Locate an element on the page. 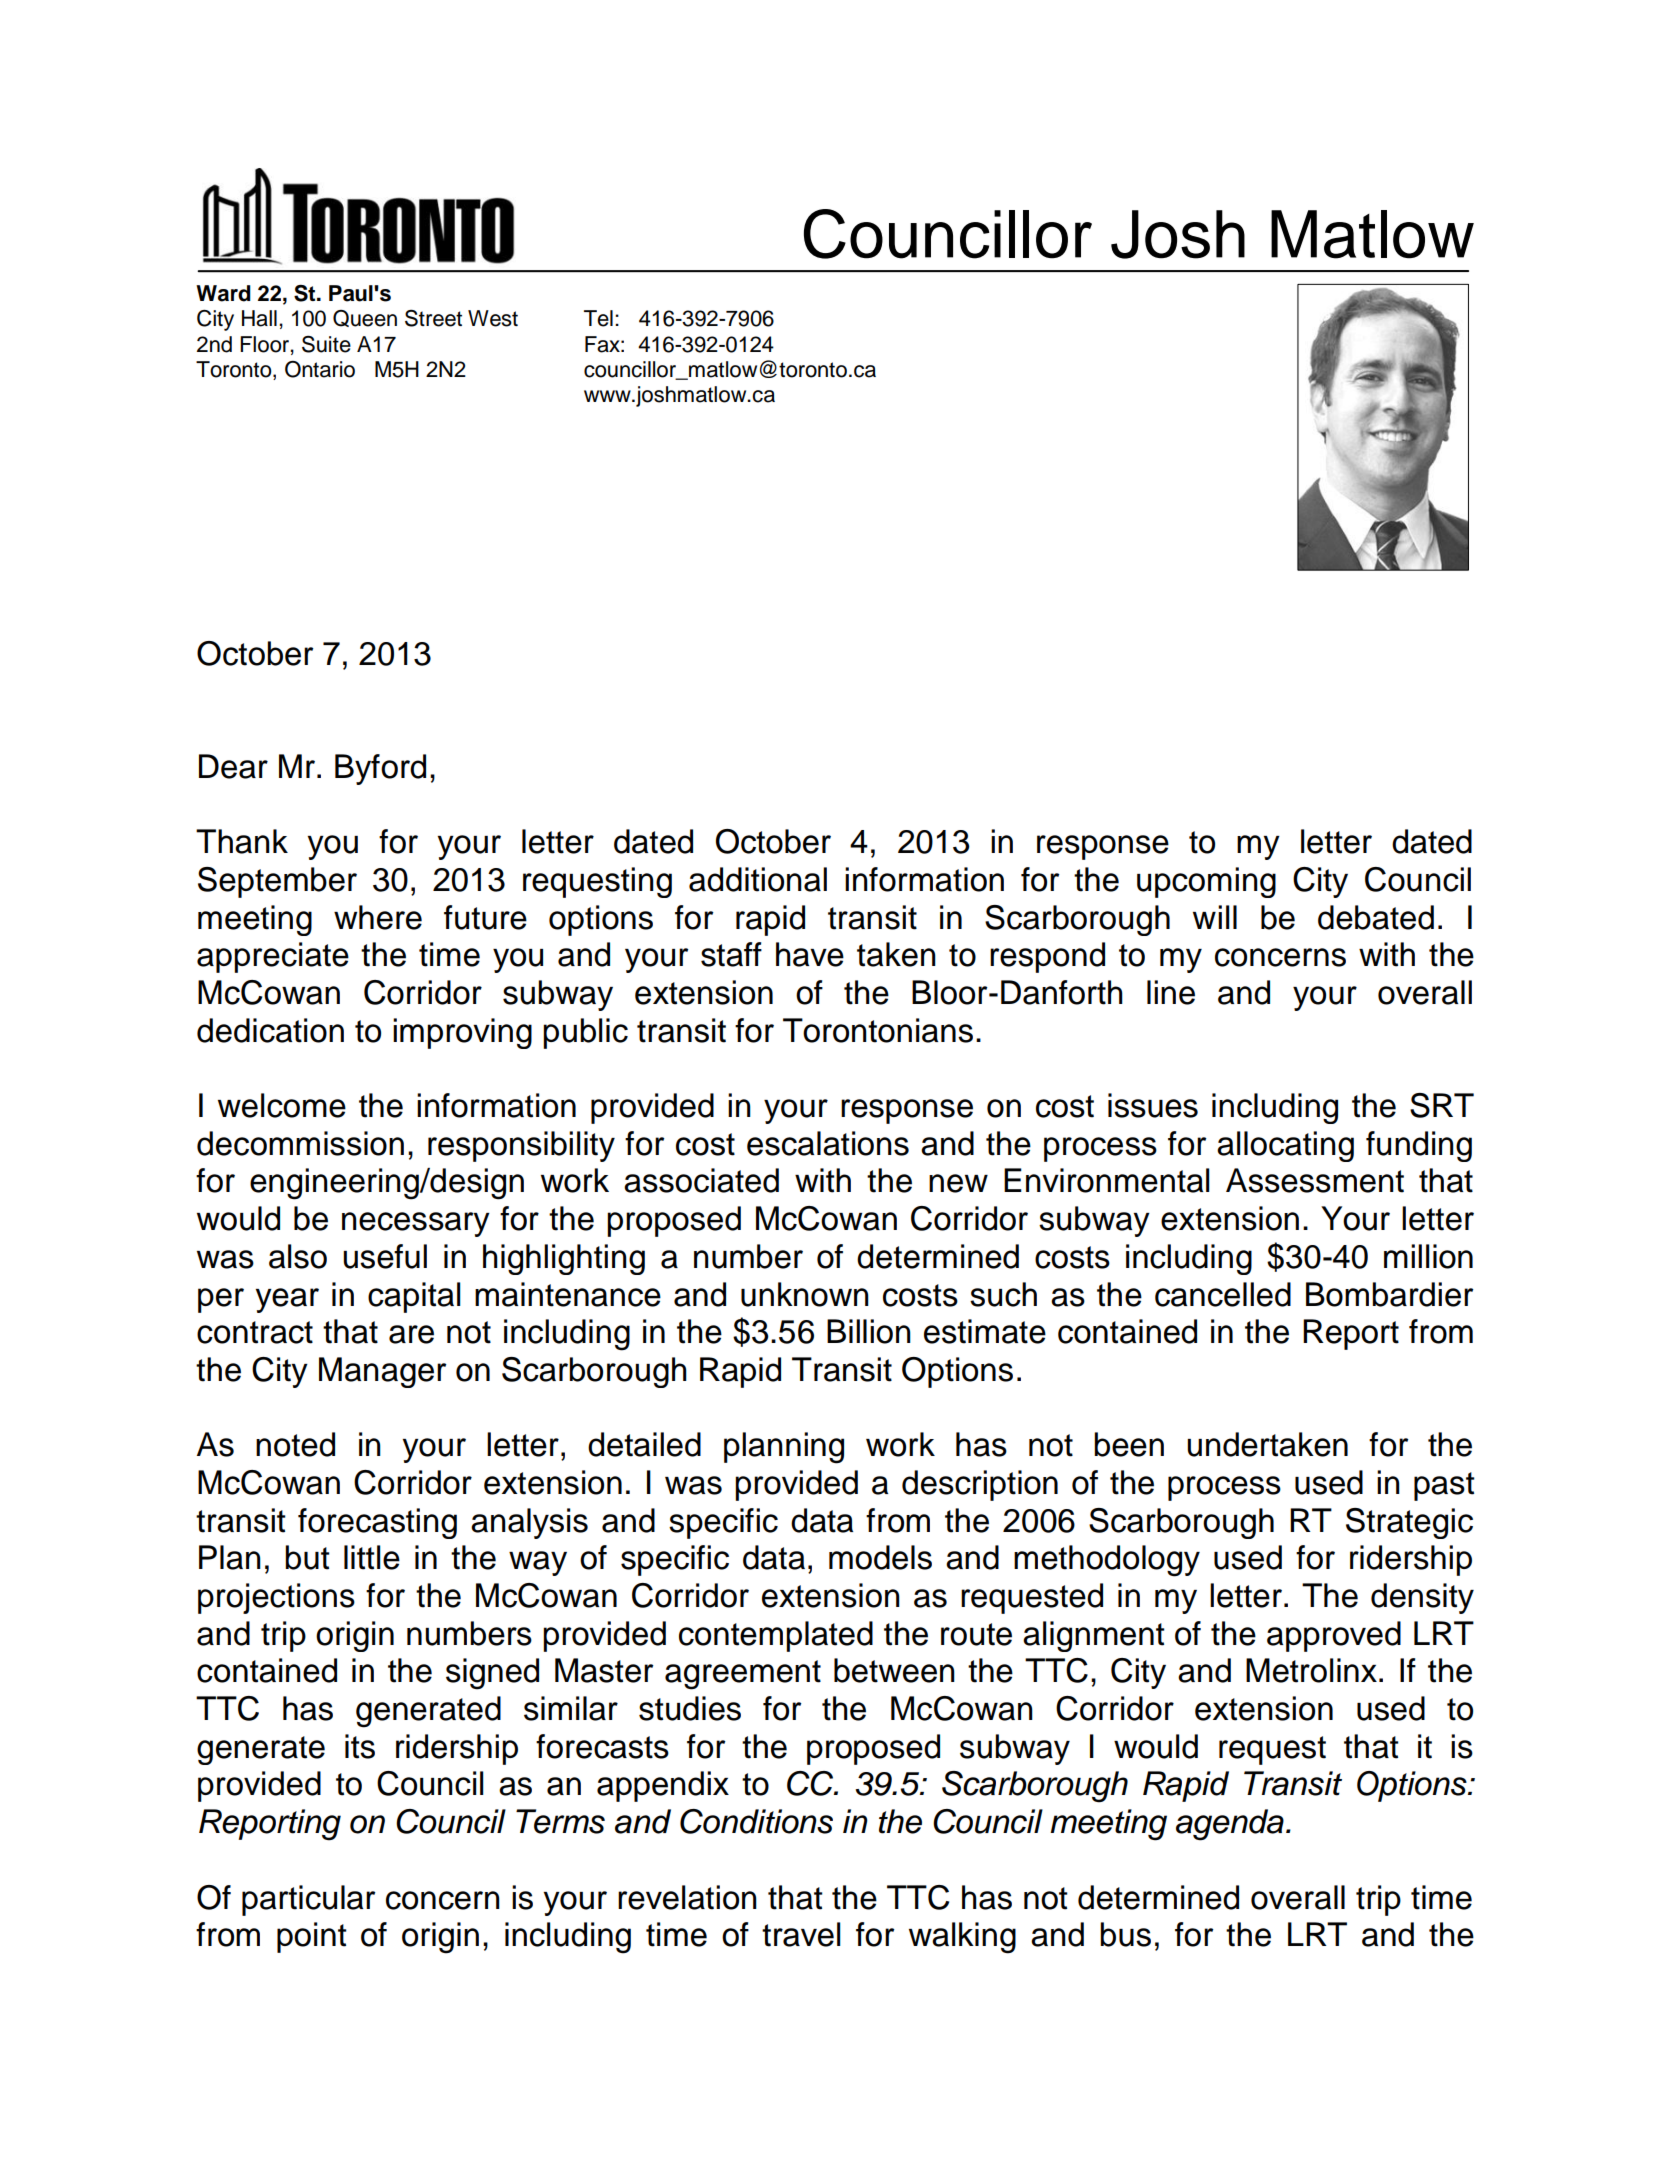 This page has height=2163, width=1671. West is located at coordinates (493, 318).
